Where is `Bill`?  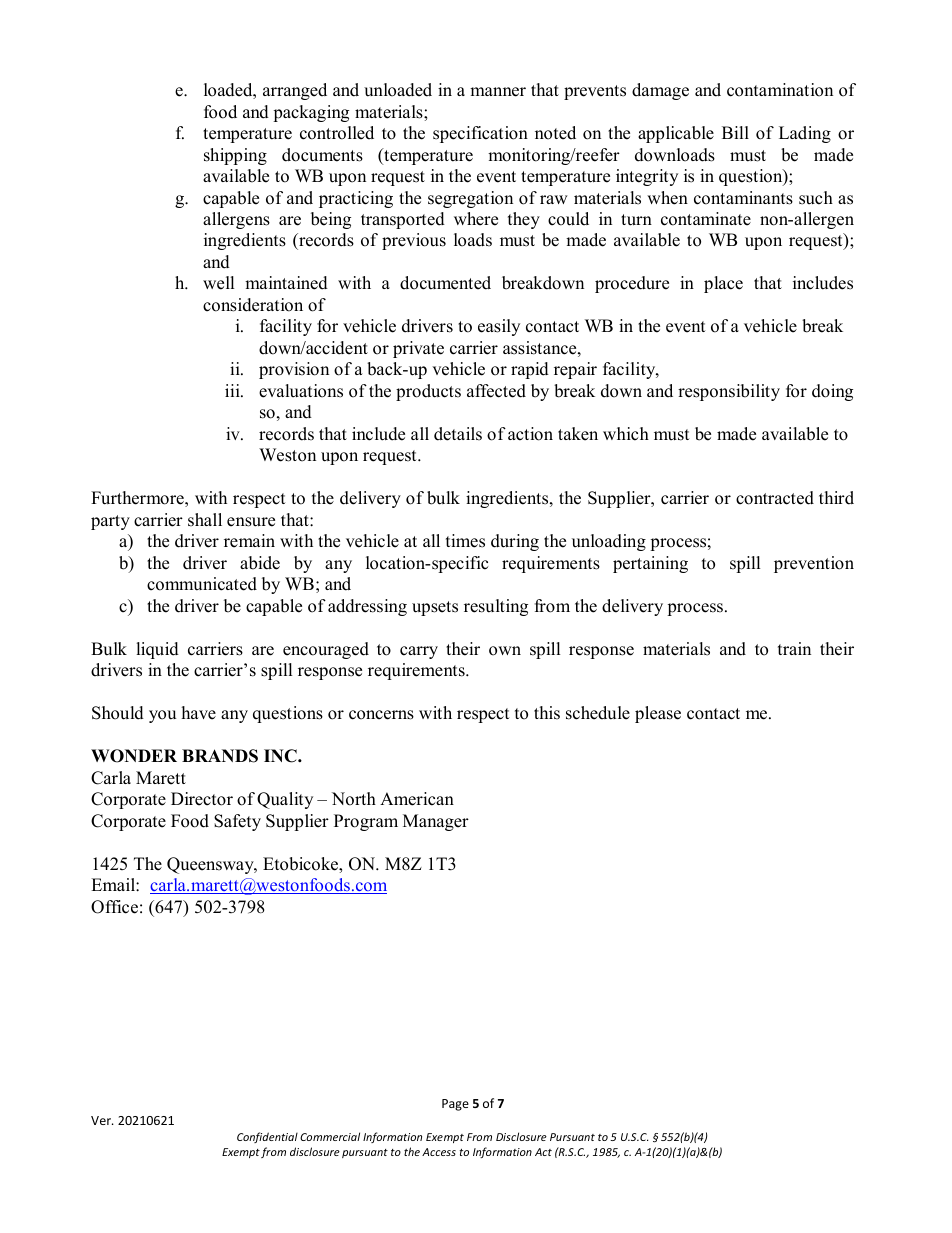
Bill is located at coordinates (735, 132).
